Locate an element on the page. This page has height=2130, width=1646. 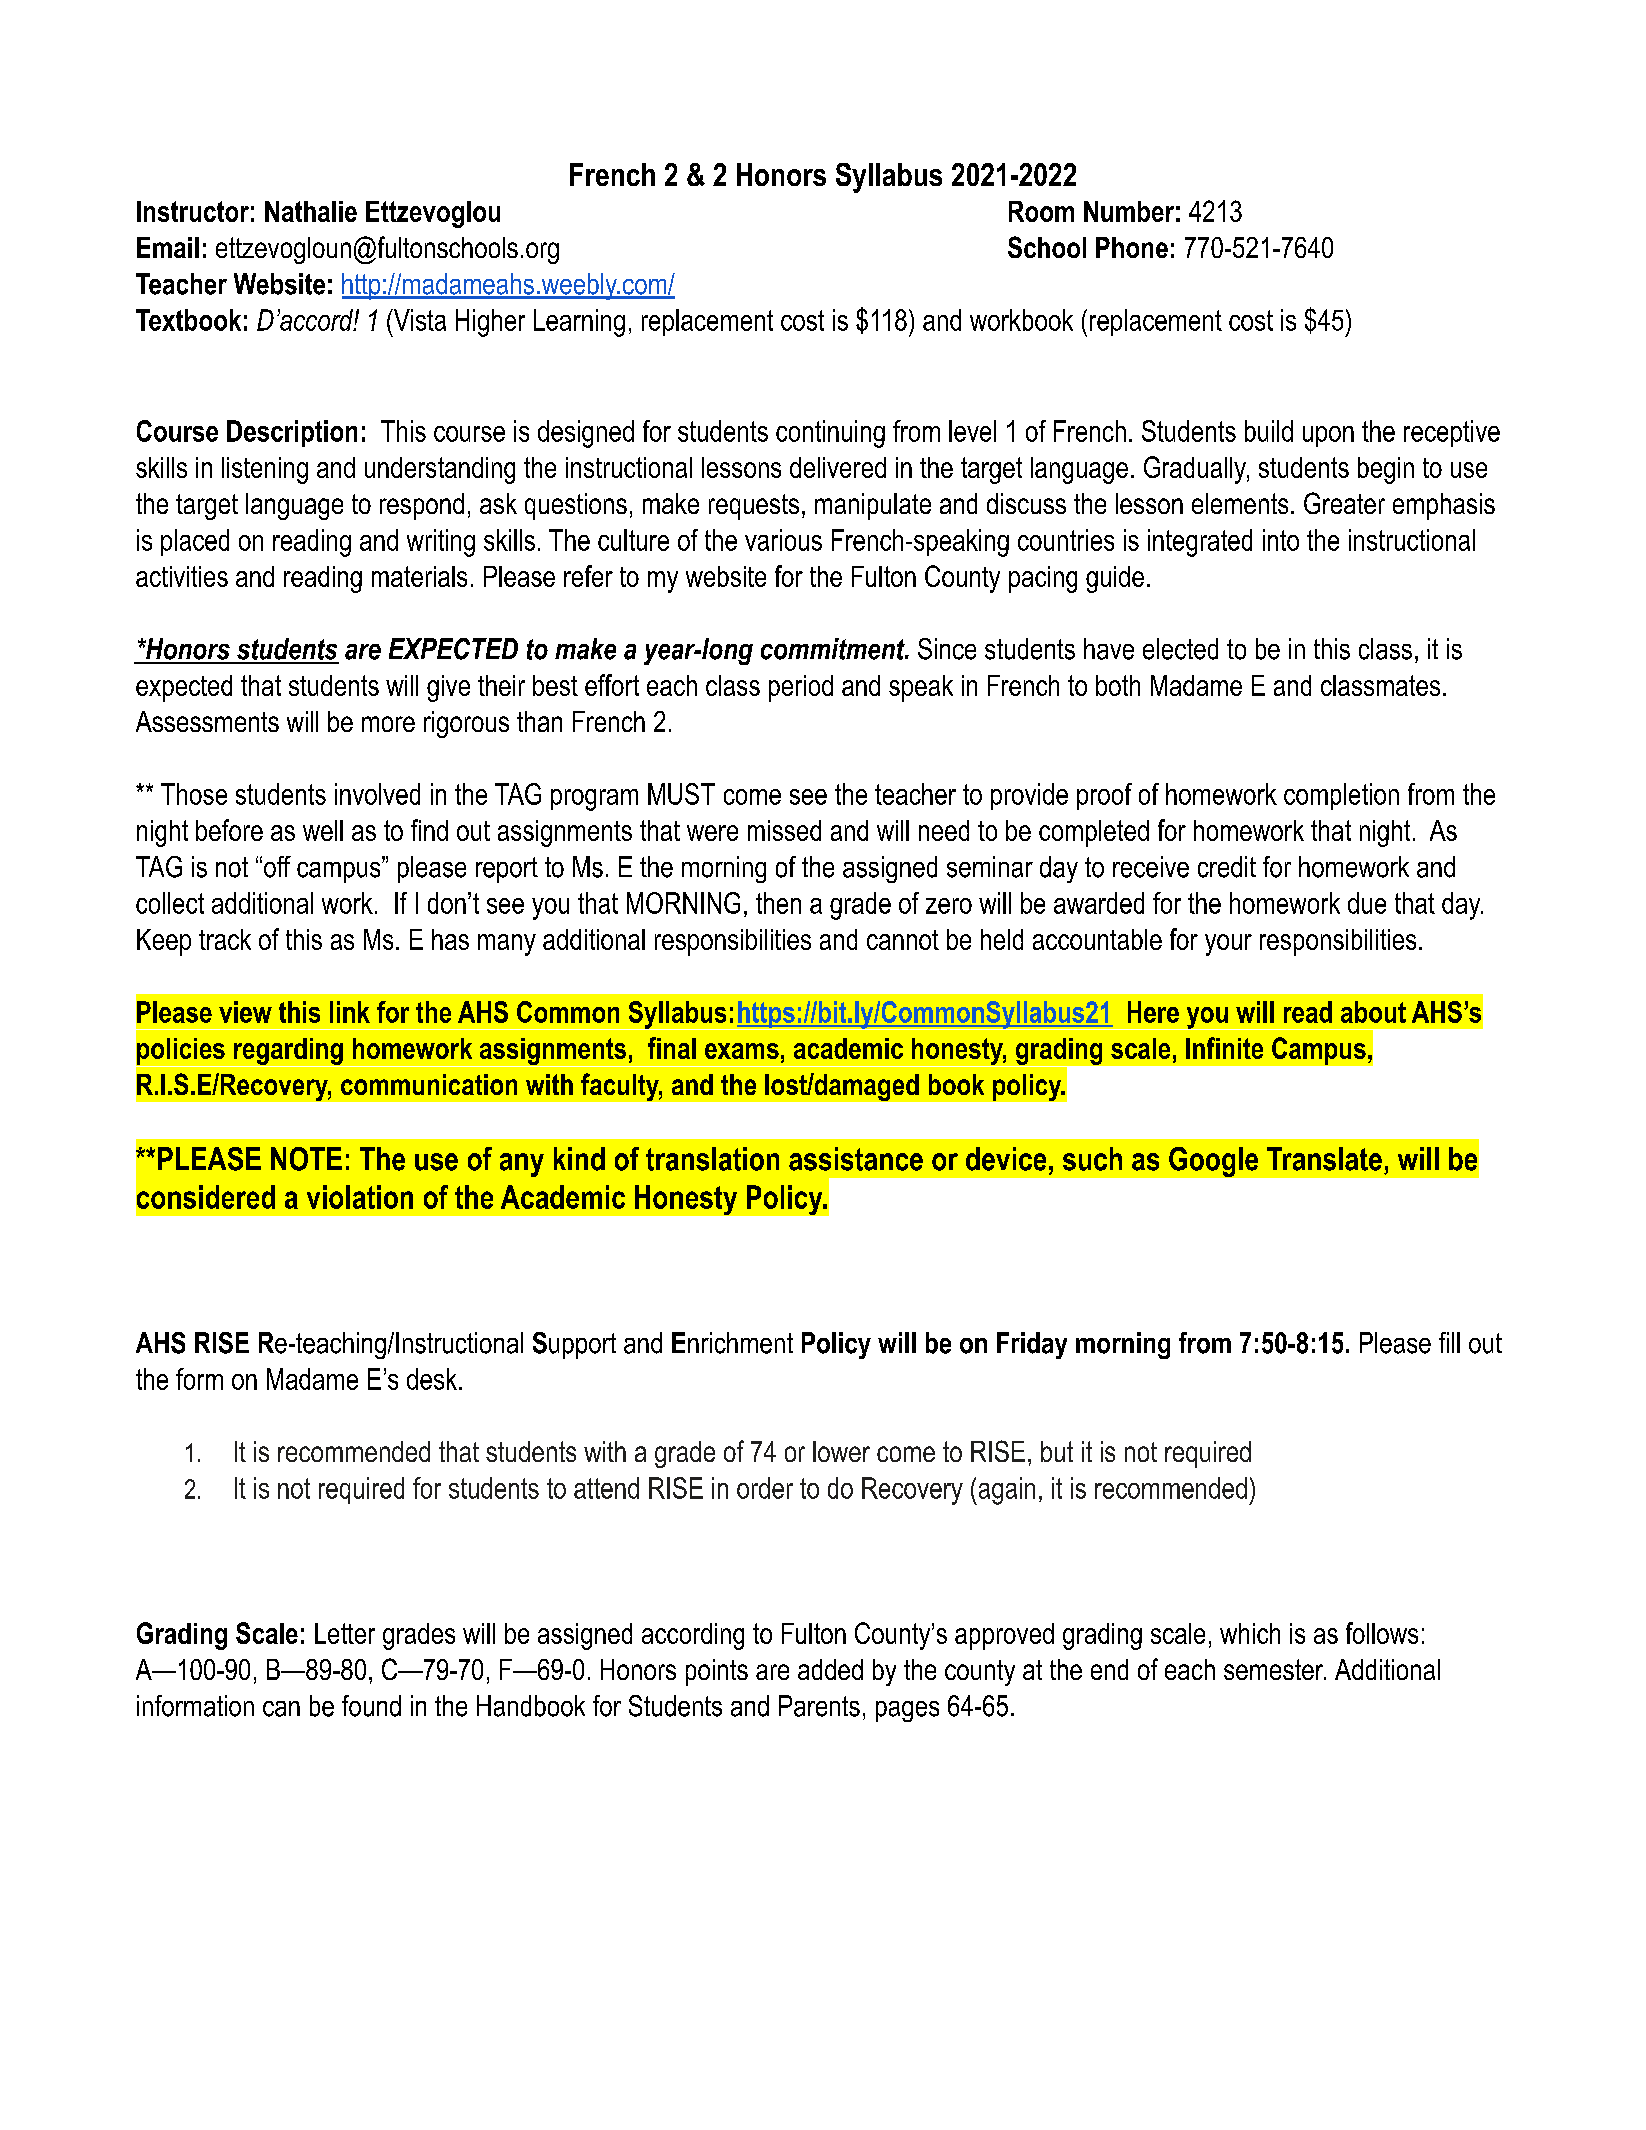
period is located at coordinates (801, 688).
